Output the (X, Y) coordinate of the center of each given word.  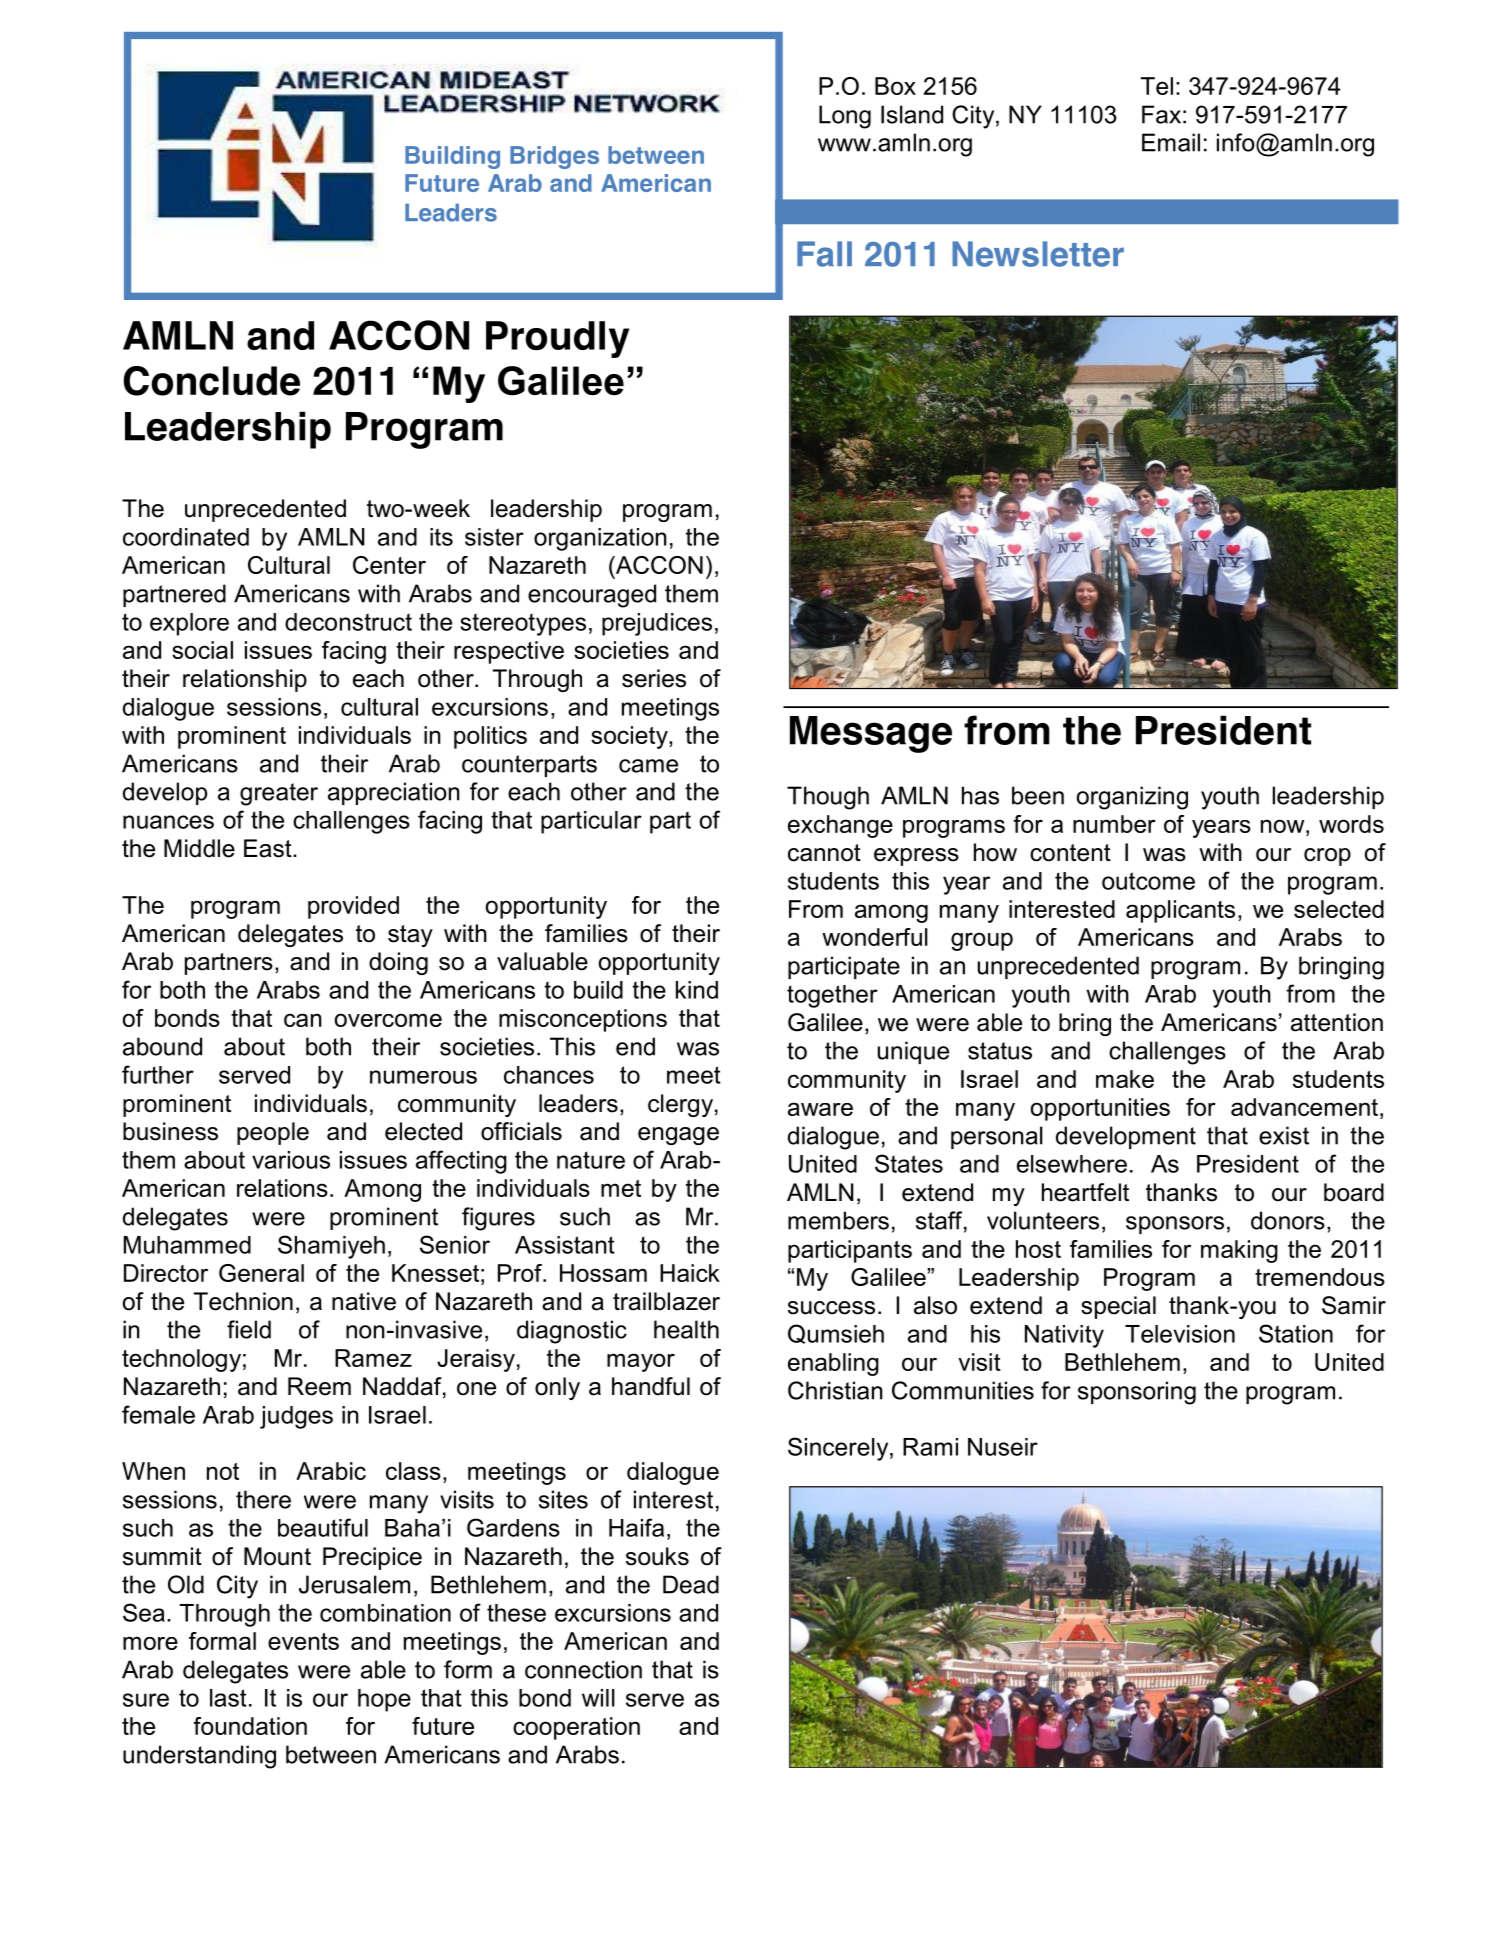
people (273, 1133)
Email (1171, 142)
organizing (1132, 798)
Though (828, 798)
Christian (835, 1390)
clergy (680, 1105)
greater (279, 794)
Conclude (211, 381)
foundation (250, 1726)
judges (296, 1417)
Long (845, 117)
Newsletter (1038, 254)
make (1125, 1079)
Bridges (554, 157)
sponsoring (1137, 1393)
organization (600, 539)
